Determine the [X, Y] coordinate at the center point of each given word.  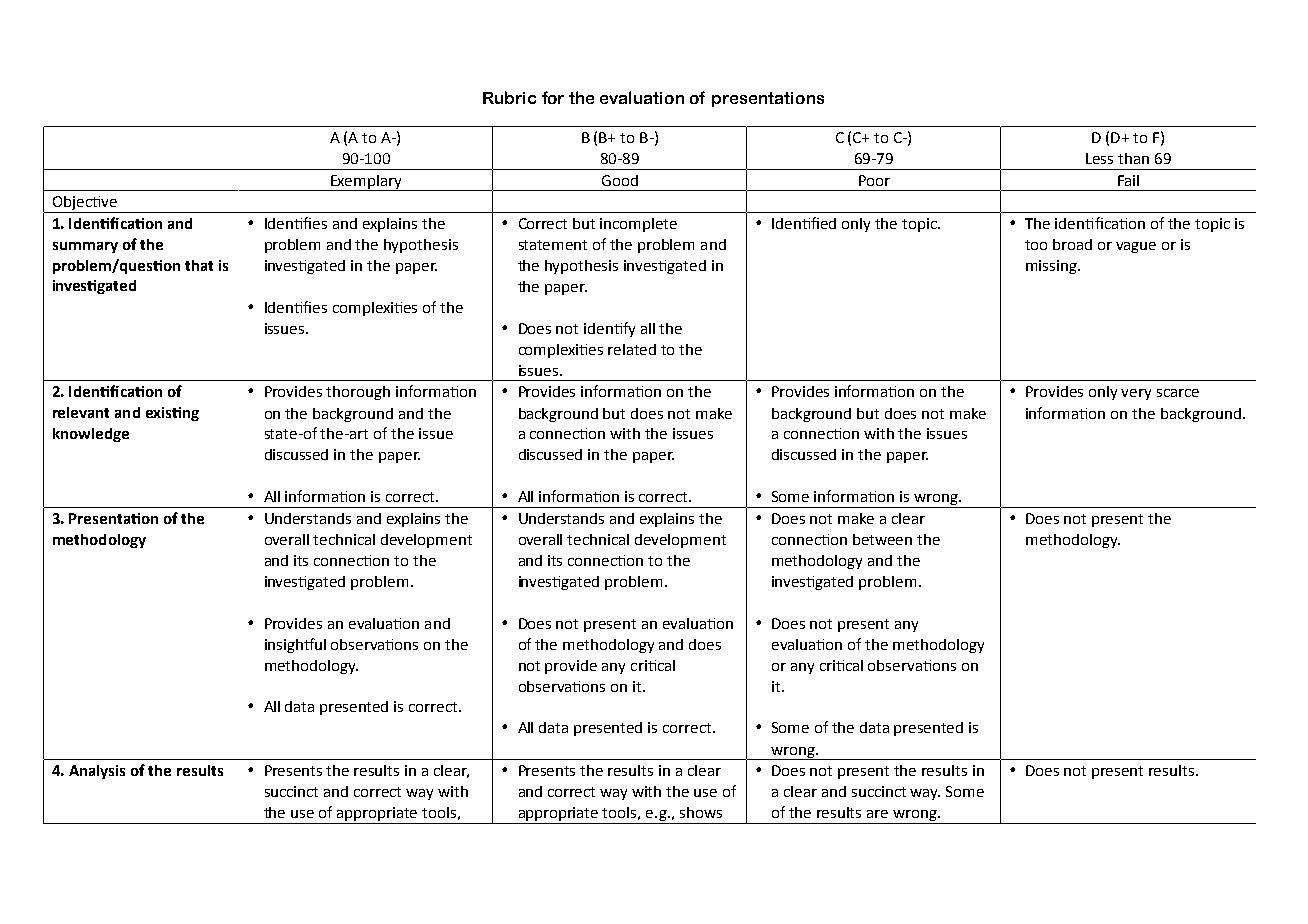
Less [1099, 158]
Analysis [97, 772]
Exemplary [366, 183]
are [877, 814]
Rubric [509, 97]
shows [701, 812]
